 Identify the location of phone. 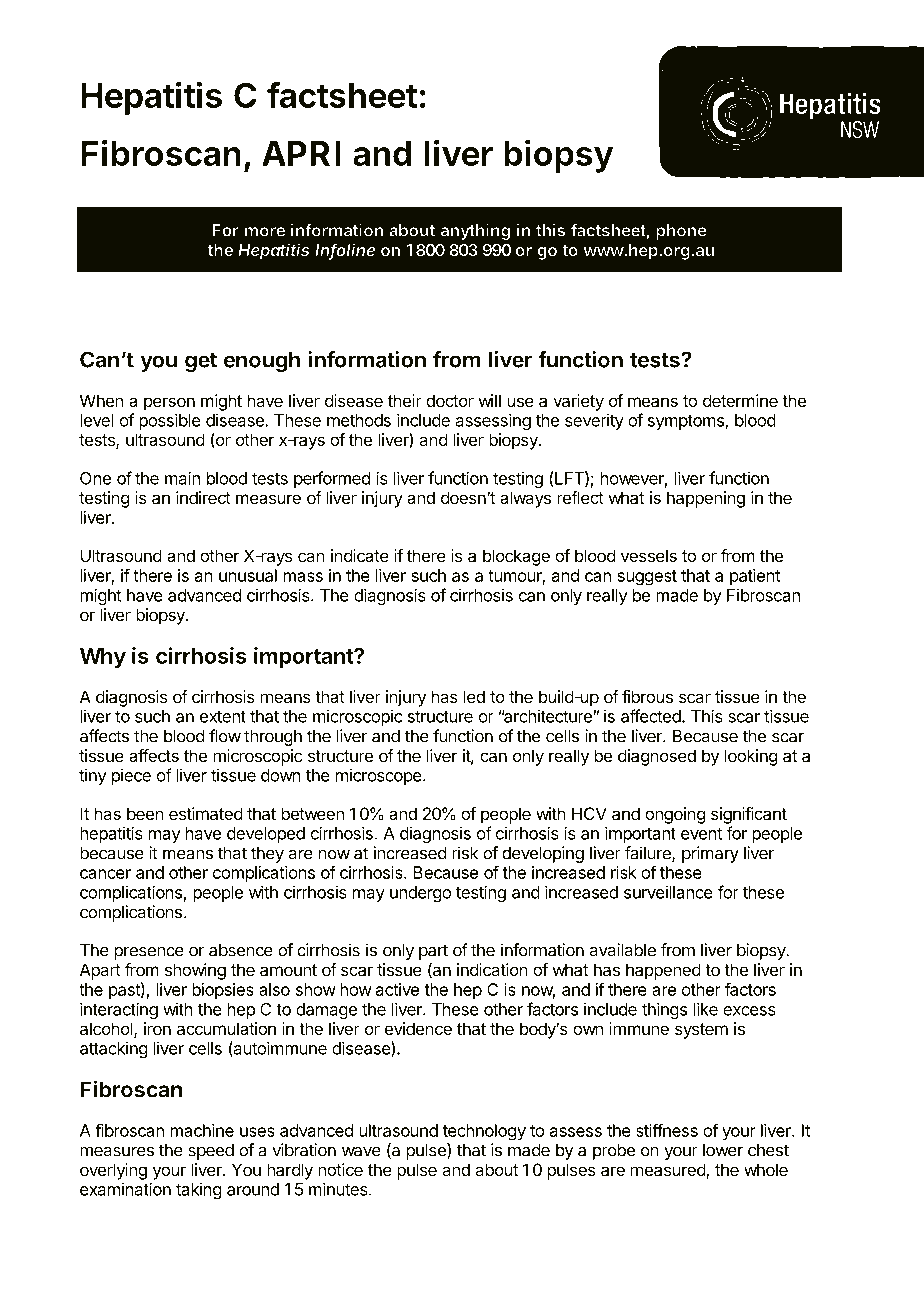
(681, 232).
